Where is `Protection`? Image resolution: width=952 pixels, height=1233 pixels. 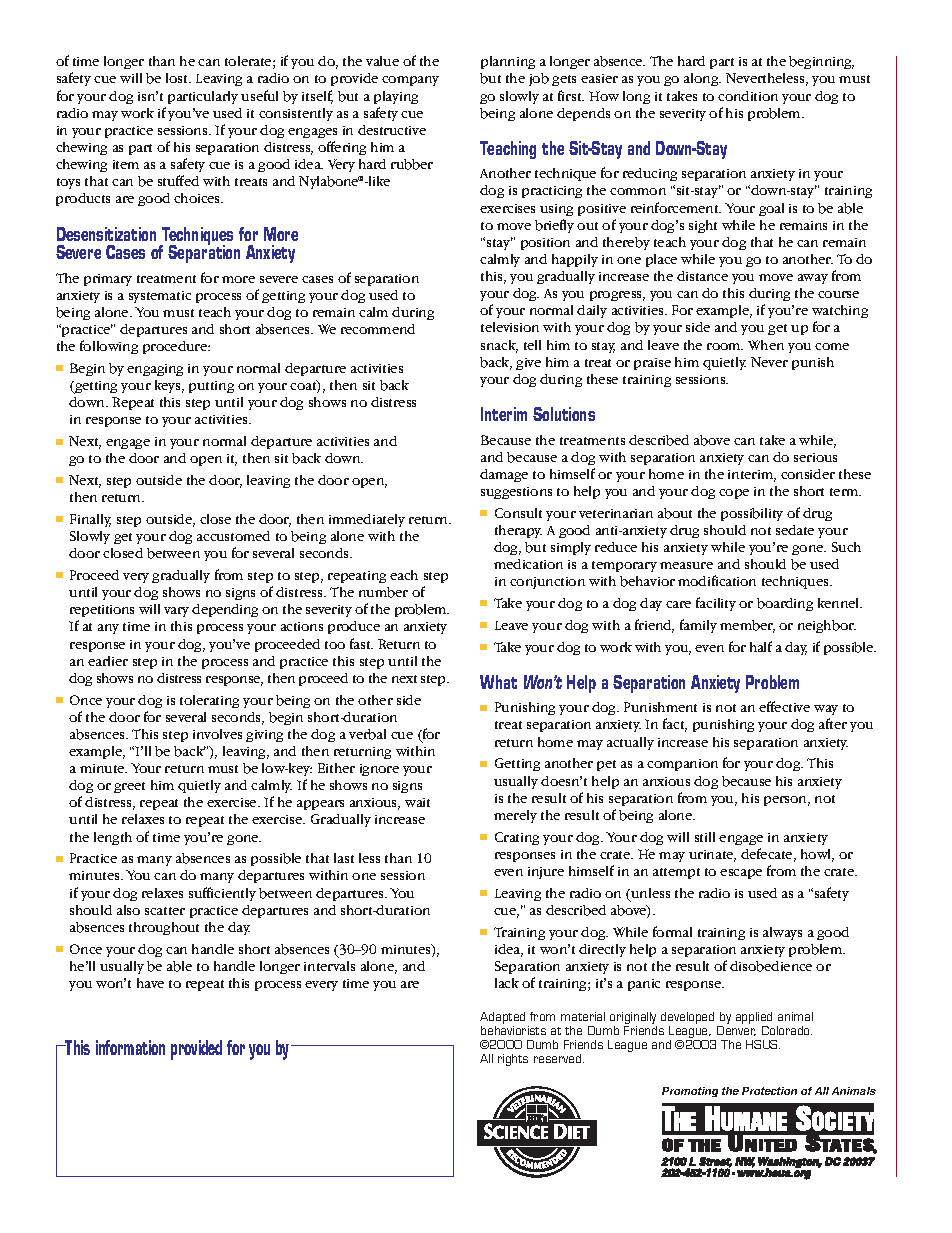 Protection is located at coordinates (769, 1091).
